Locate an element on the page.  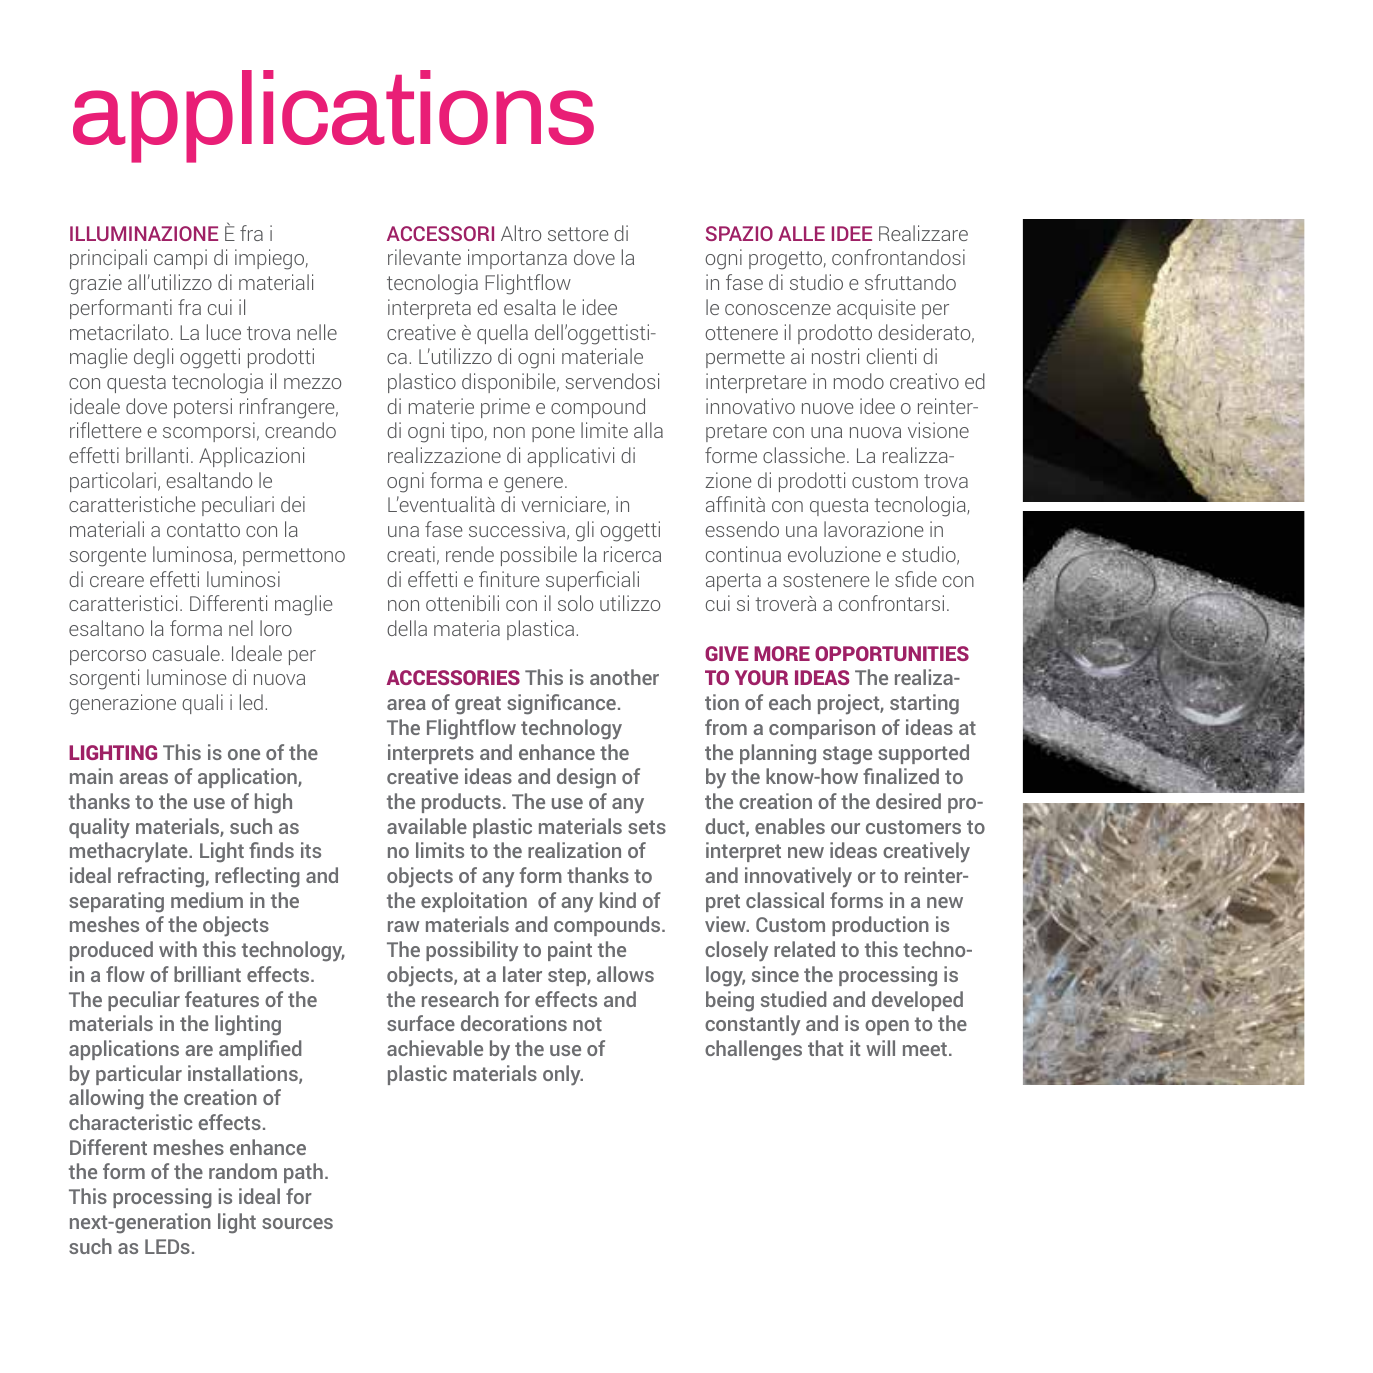
random is located at coordinates (243, 1171).
